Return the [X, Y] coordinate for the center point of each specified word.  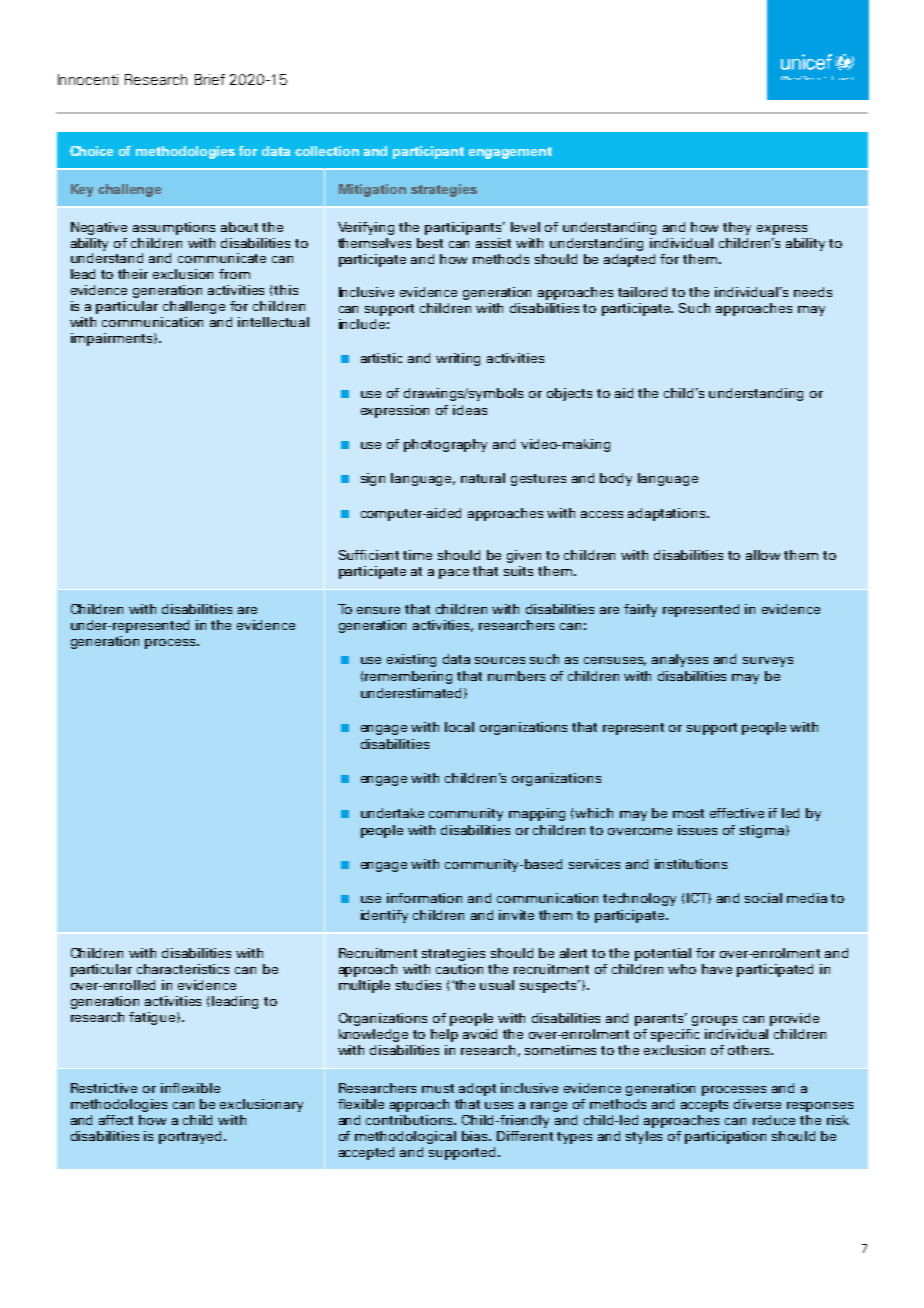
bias [476, 1136]
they [737, 228]
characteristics [183, 969]
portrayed [192, 1137]
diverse [757, 1104]
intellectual [273, 322]
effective [737, 813]
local [459, 727]
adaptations [668, 514]
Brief [210, 79]
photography [445, 445]
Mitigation [372, 190]
